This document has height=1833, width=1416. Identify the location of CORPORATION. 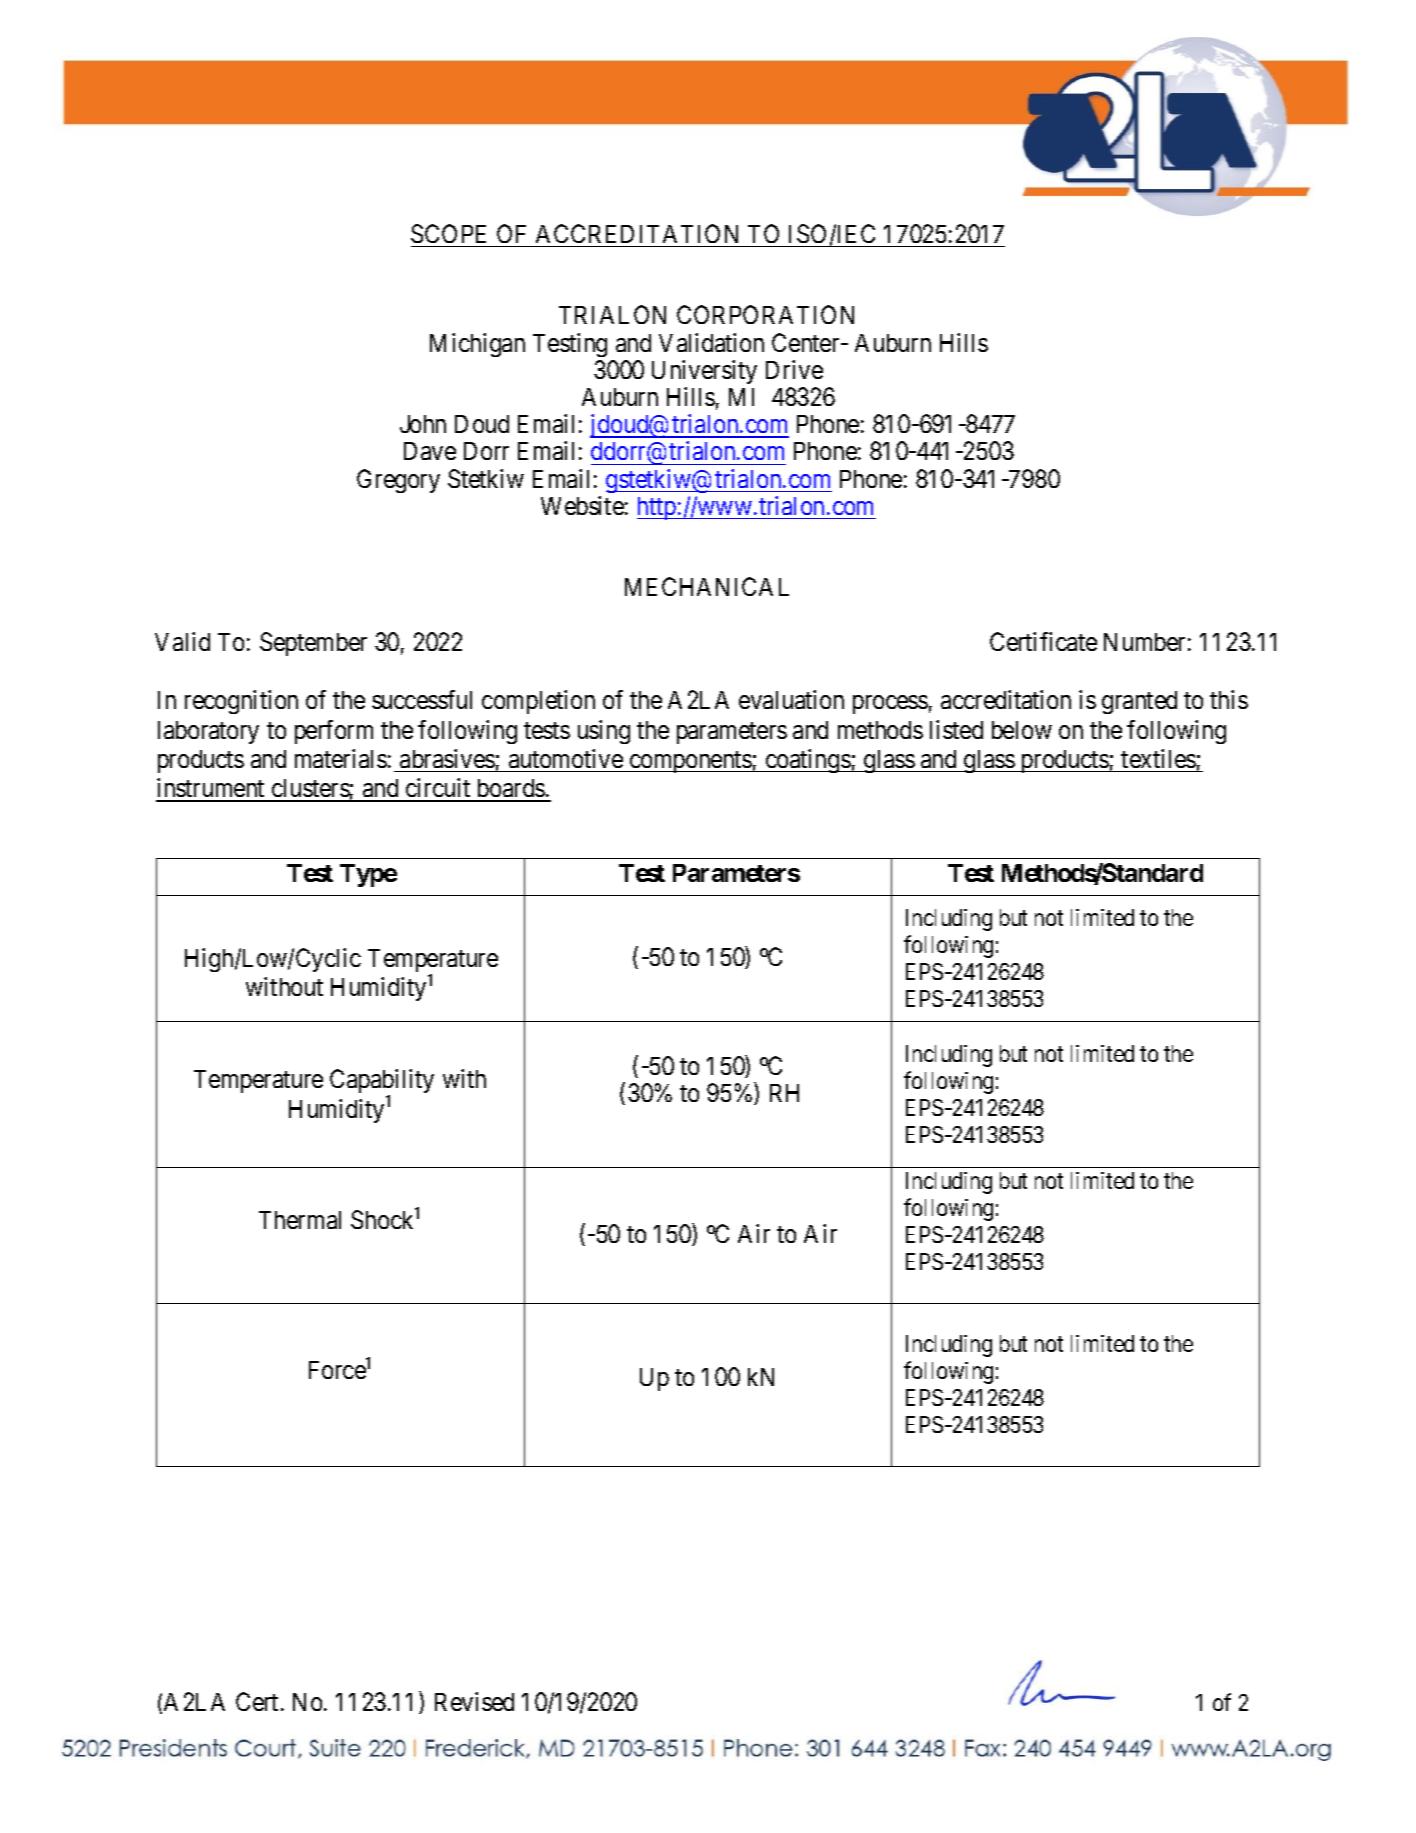
(765, 314).
